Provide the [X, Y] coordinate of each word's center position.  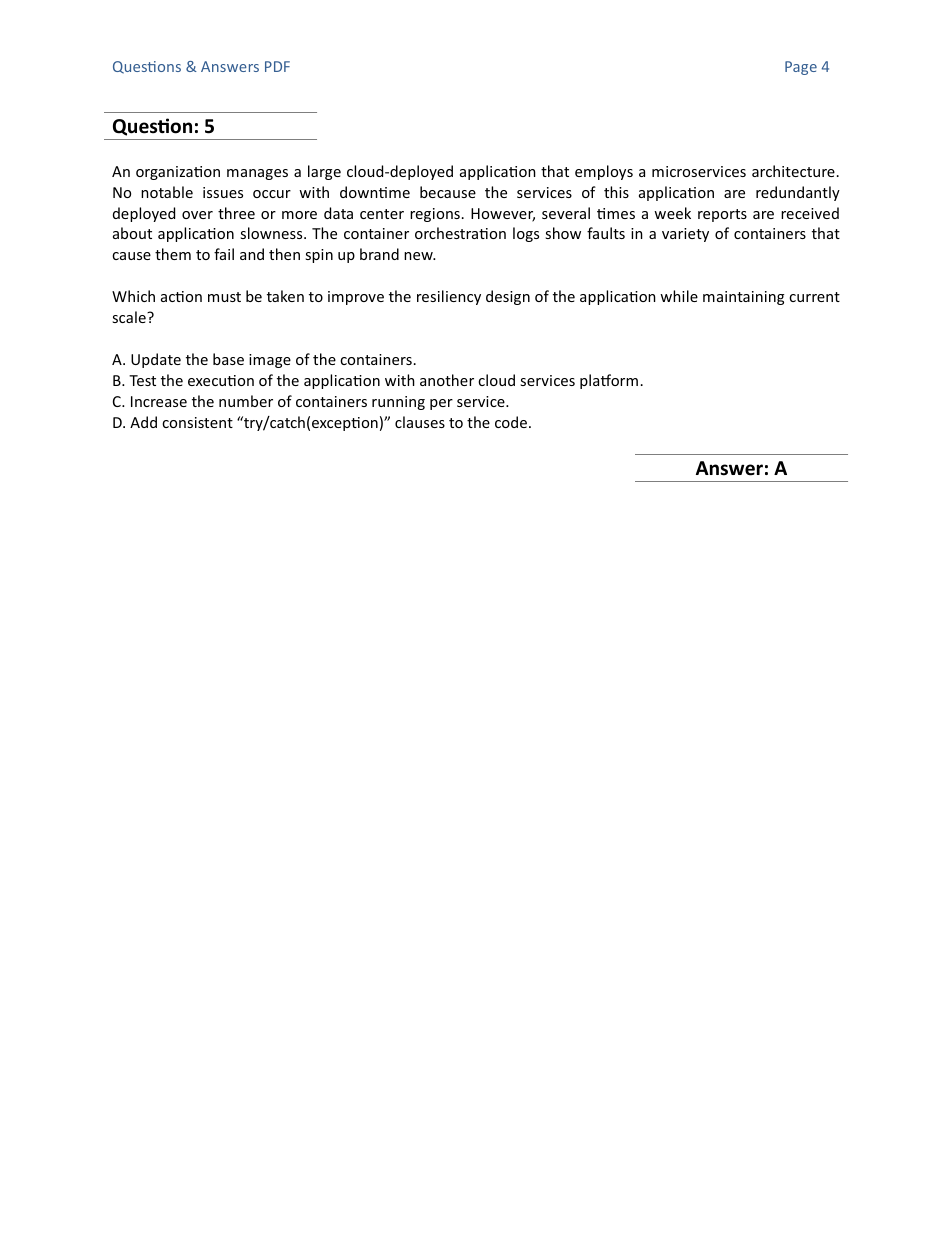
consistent [197, 422]
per [441, 404]
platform [609, 381]
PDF [277, 66]
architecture [793, 171]
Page [801, 68]
